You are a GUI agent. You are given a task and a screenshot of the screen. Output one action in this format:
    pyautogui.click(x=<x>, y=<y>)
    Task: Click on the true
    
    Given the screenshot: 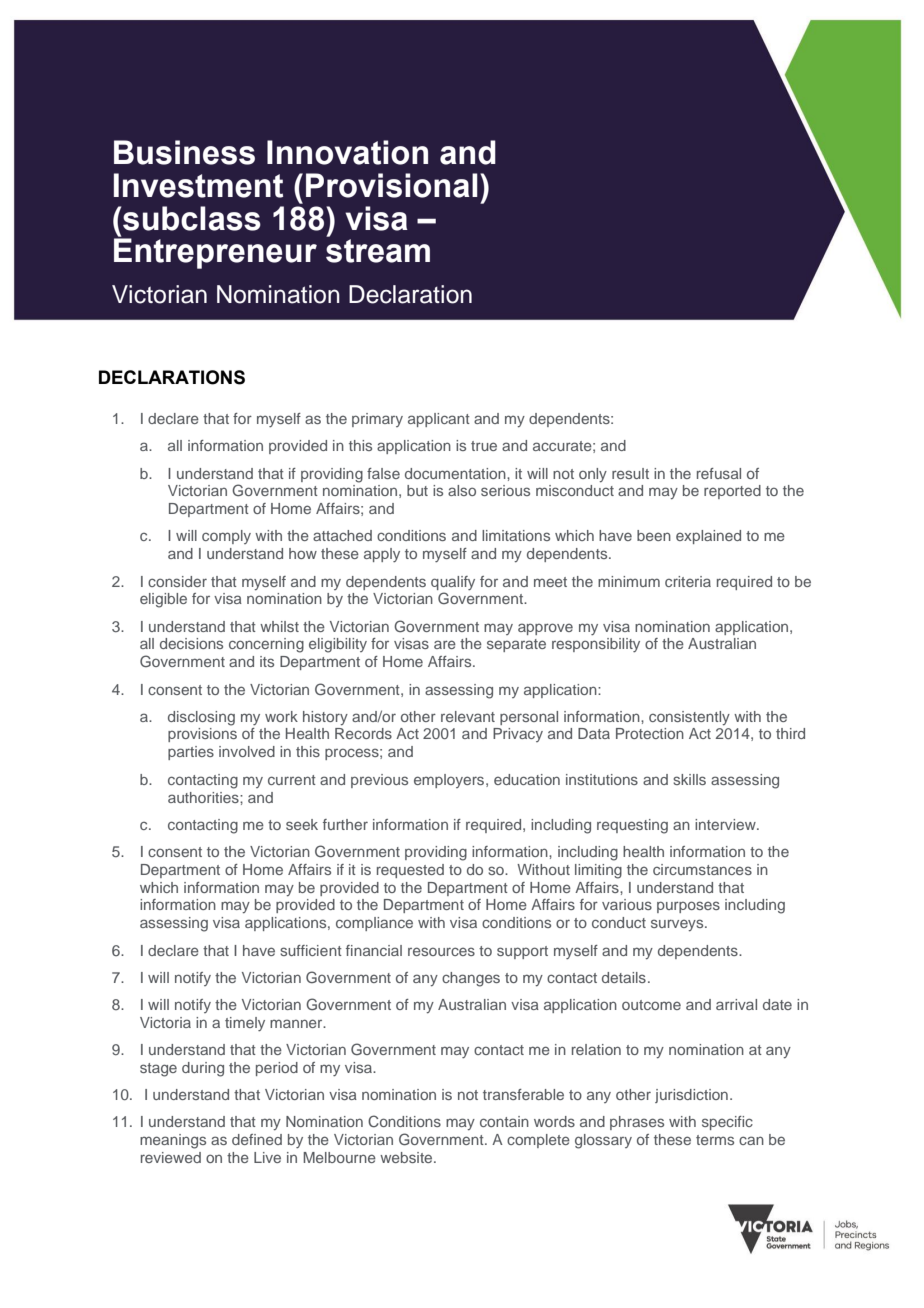 What is the action you would take?
    pyautogui.click(x=484, y=446)
